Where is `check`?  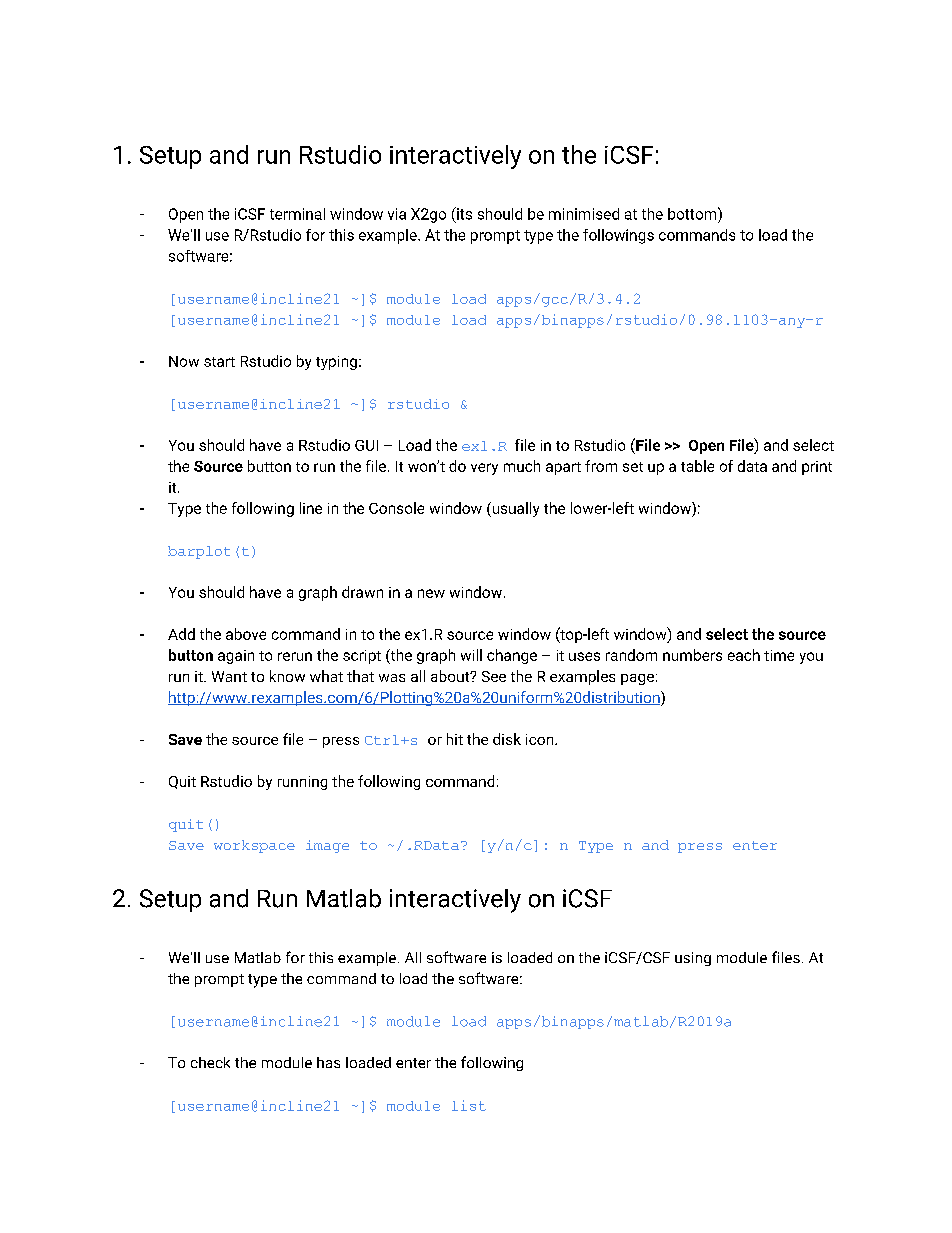
check is located at coordinates (210, 1062).
